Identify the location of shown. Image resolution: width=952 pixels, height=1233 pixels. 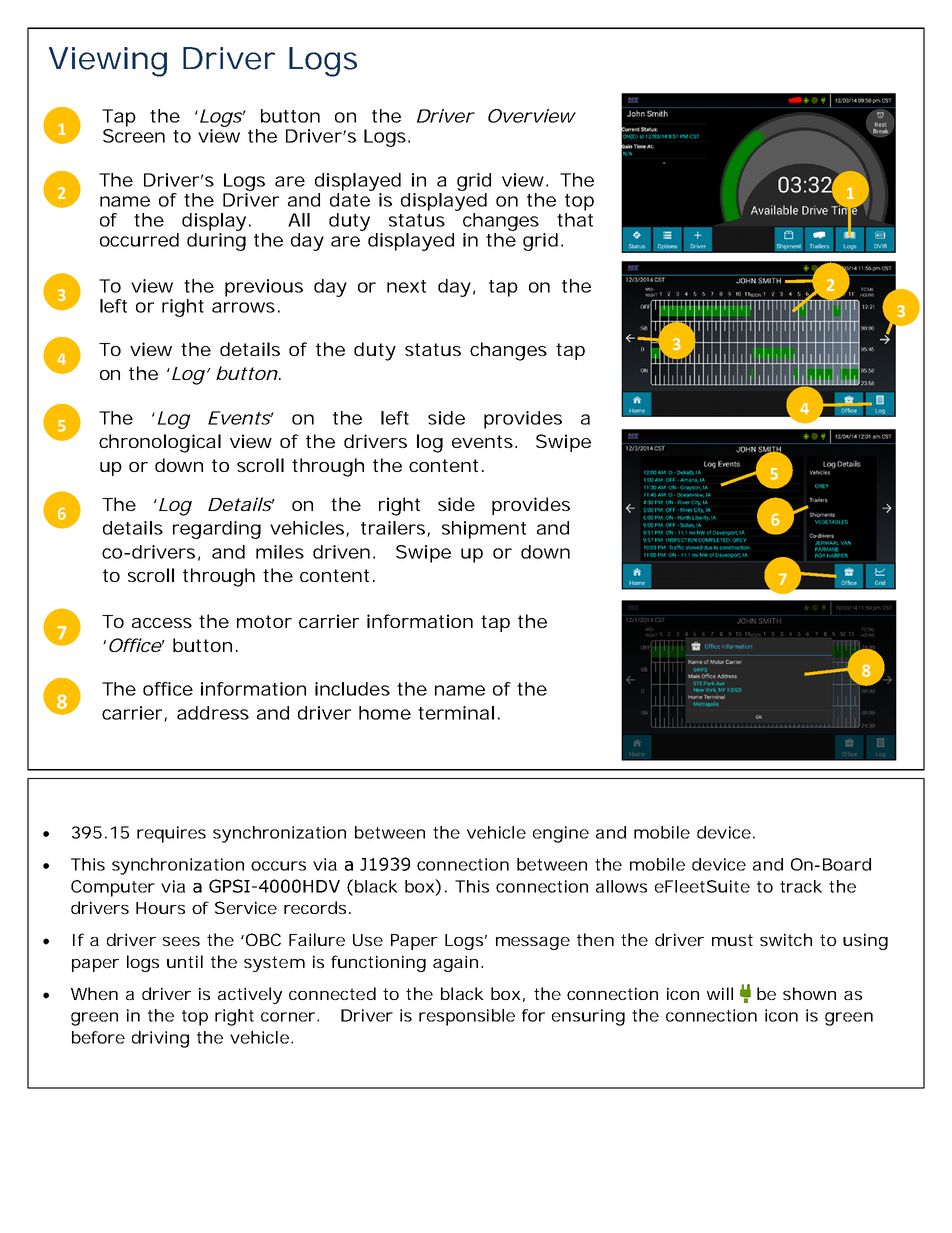
(809, 993).
